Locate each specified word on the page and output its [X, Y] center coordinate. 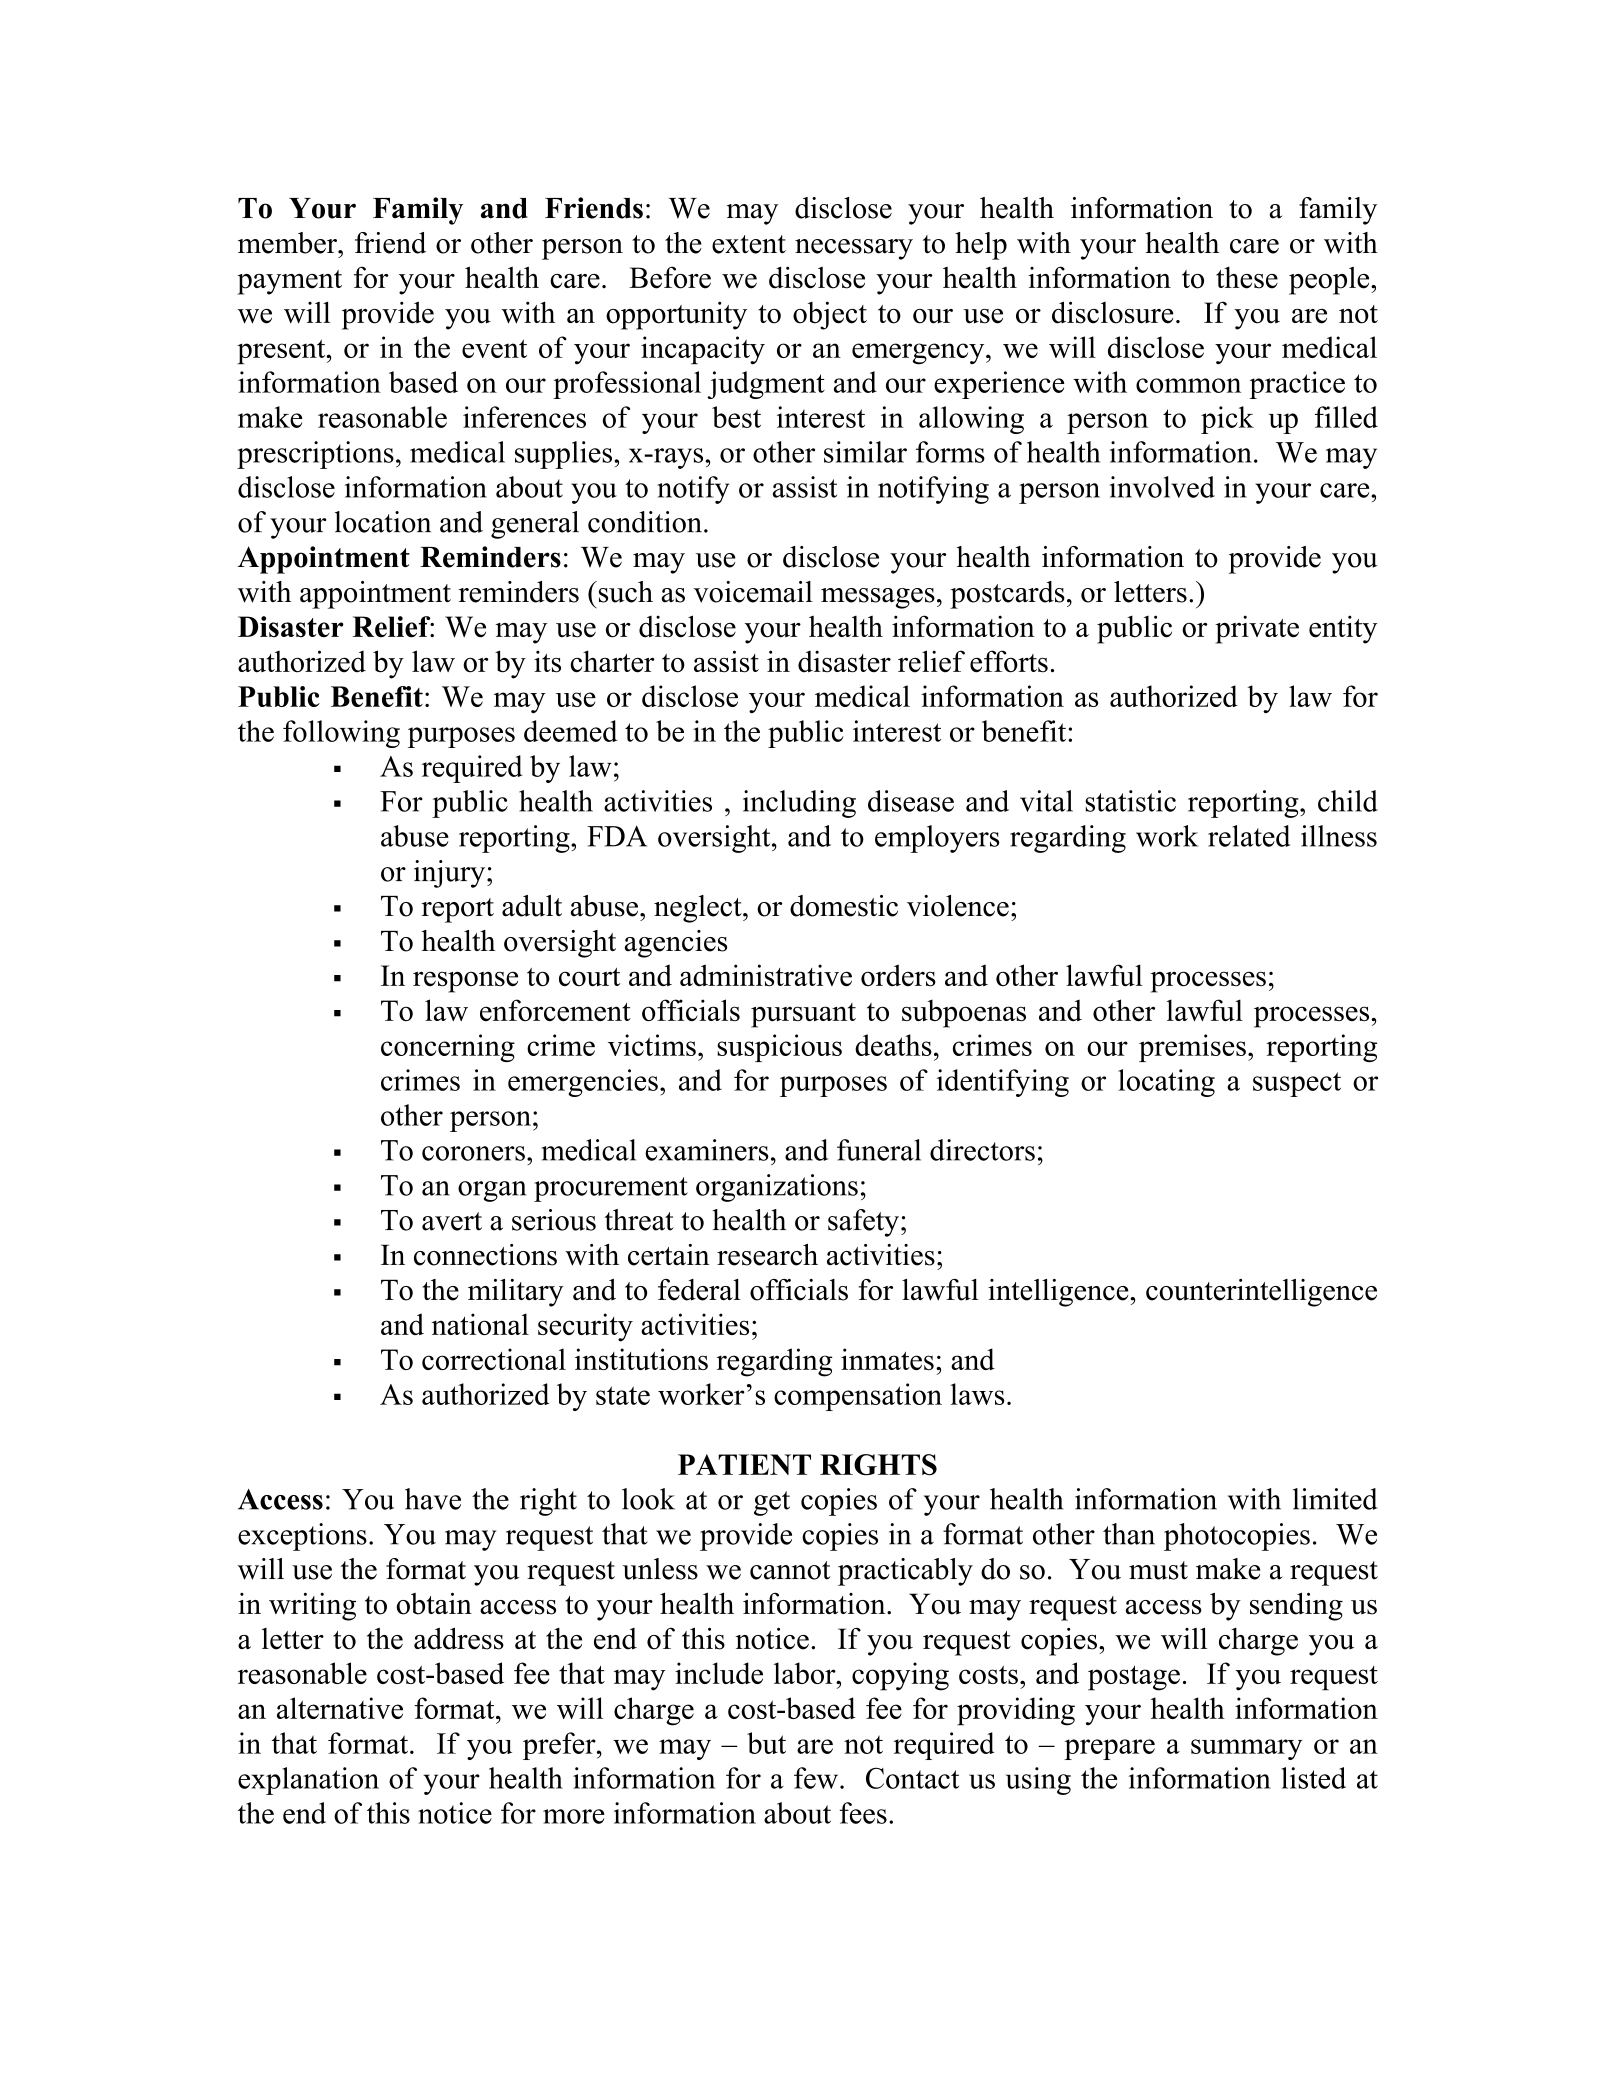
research [767, 1255]
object [830, 315]
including [799, 804]
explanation [308, 1781]
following [341, 734]
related [1249, 836]
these [1247, 278]
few [816, 1778]
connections [485, 1255]
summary [1247, 1749]
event [494, 348]
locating [1166, 1083]
